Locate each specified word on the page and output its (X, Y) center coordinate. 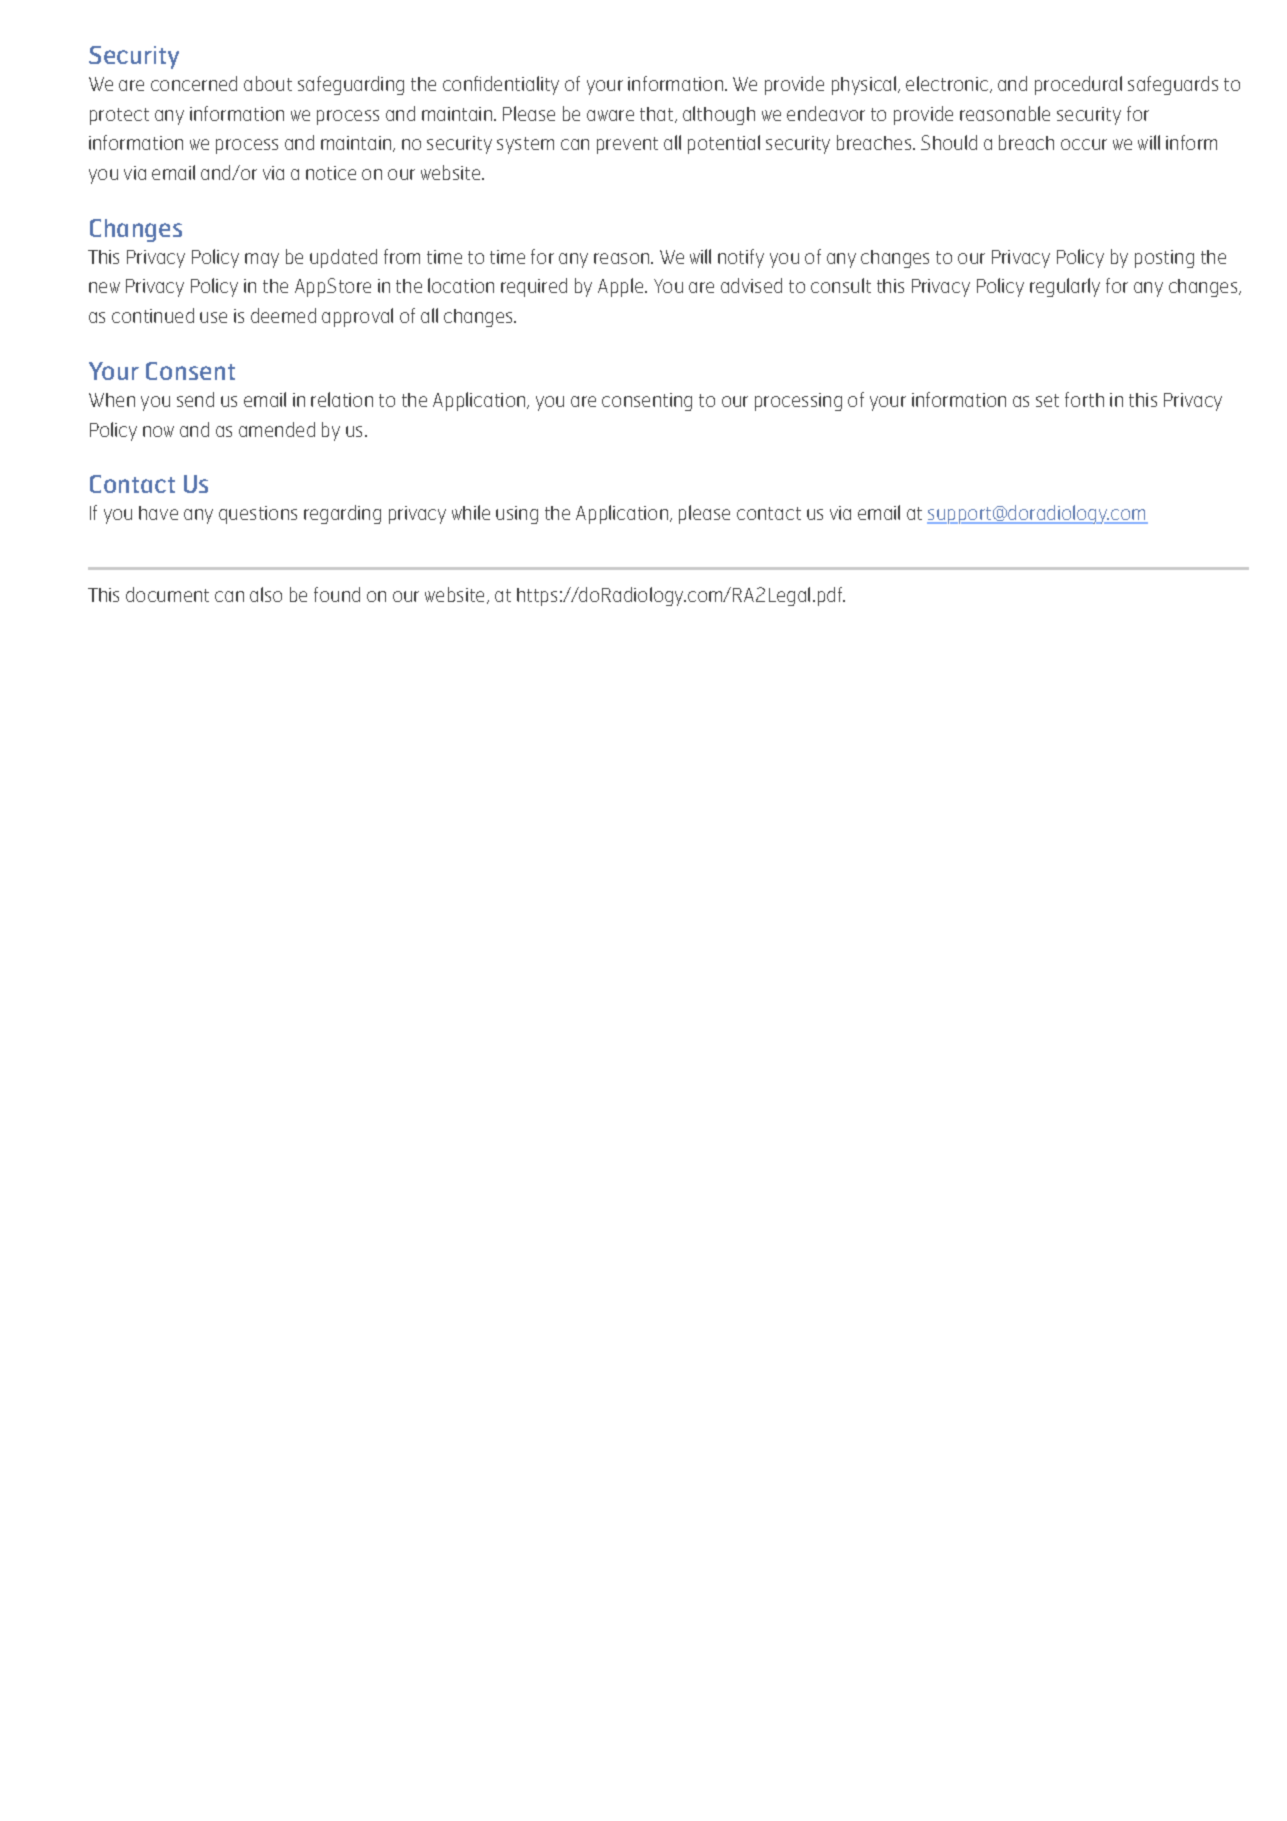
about (268, 83)
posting (1164, 259)
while (471, 512)
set (1047, 400)
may (262, 260)
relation (342, 399)
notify (741, 258)
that (658, 115)
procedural (1078, 85)
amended (277, 429)
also (266, 594)
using (517, 515)
